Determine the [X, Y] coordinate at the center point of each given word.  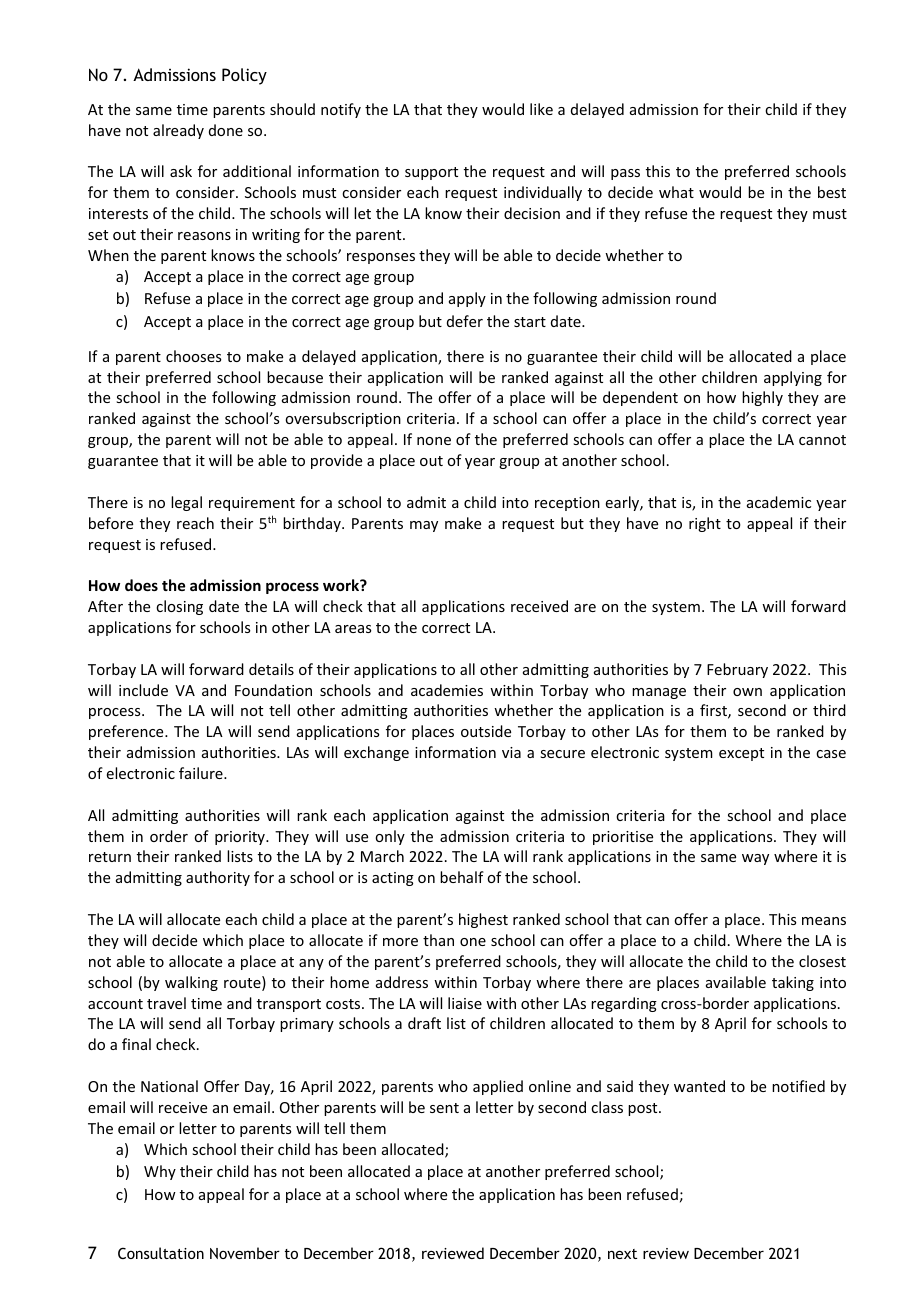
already [178, 131]
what [676, 192]
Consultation [161, 1253]
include [143, 690]
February [737, 670]
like [541, 109]
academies [447, 690]
